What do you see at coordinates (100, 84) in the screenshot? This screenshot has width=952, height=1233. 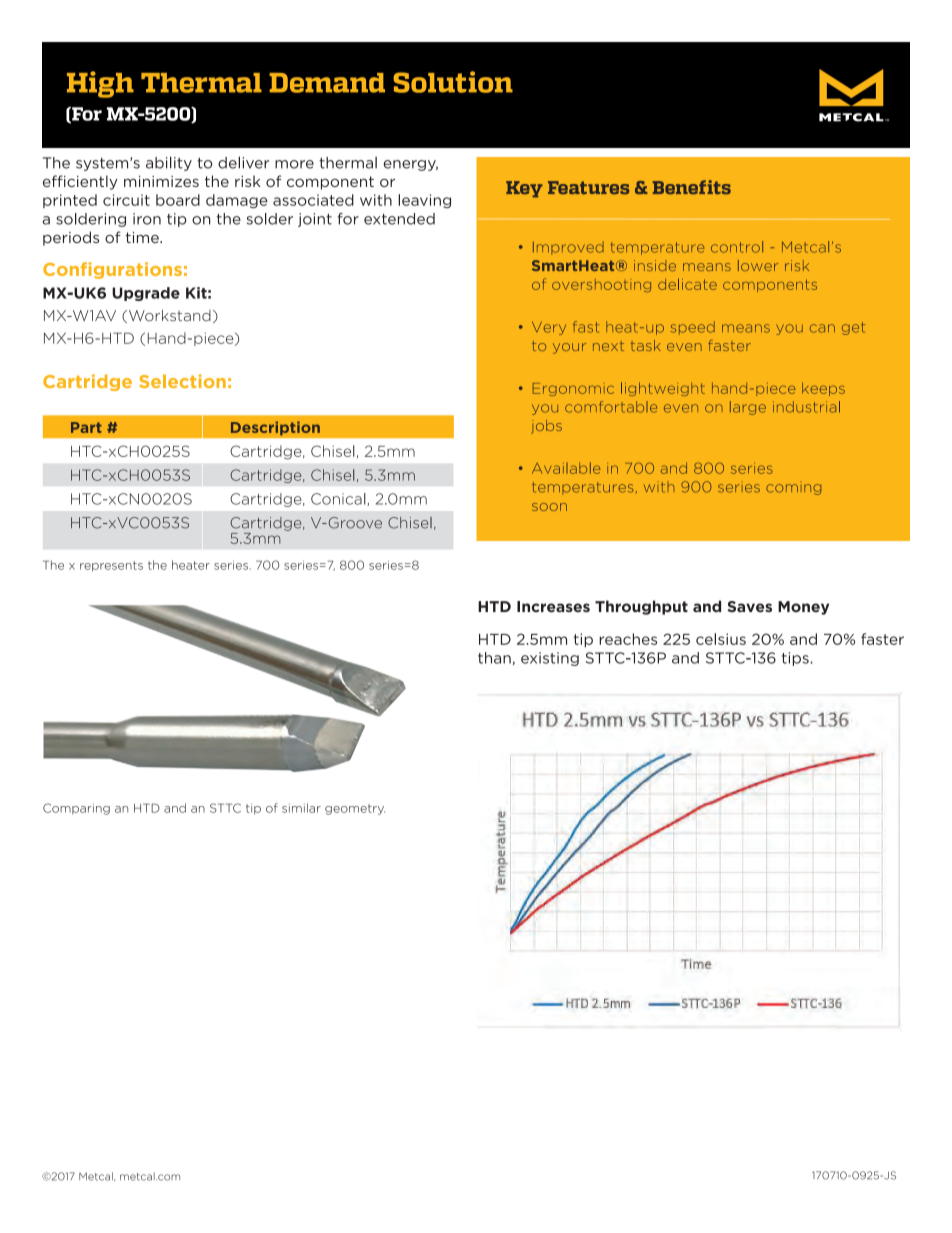 I see `High` at bounding box center [100, 84].
